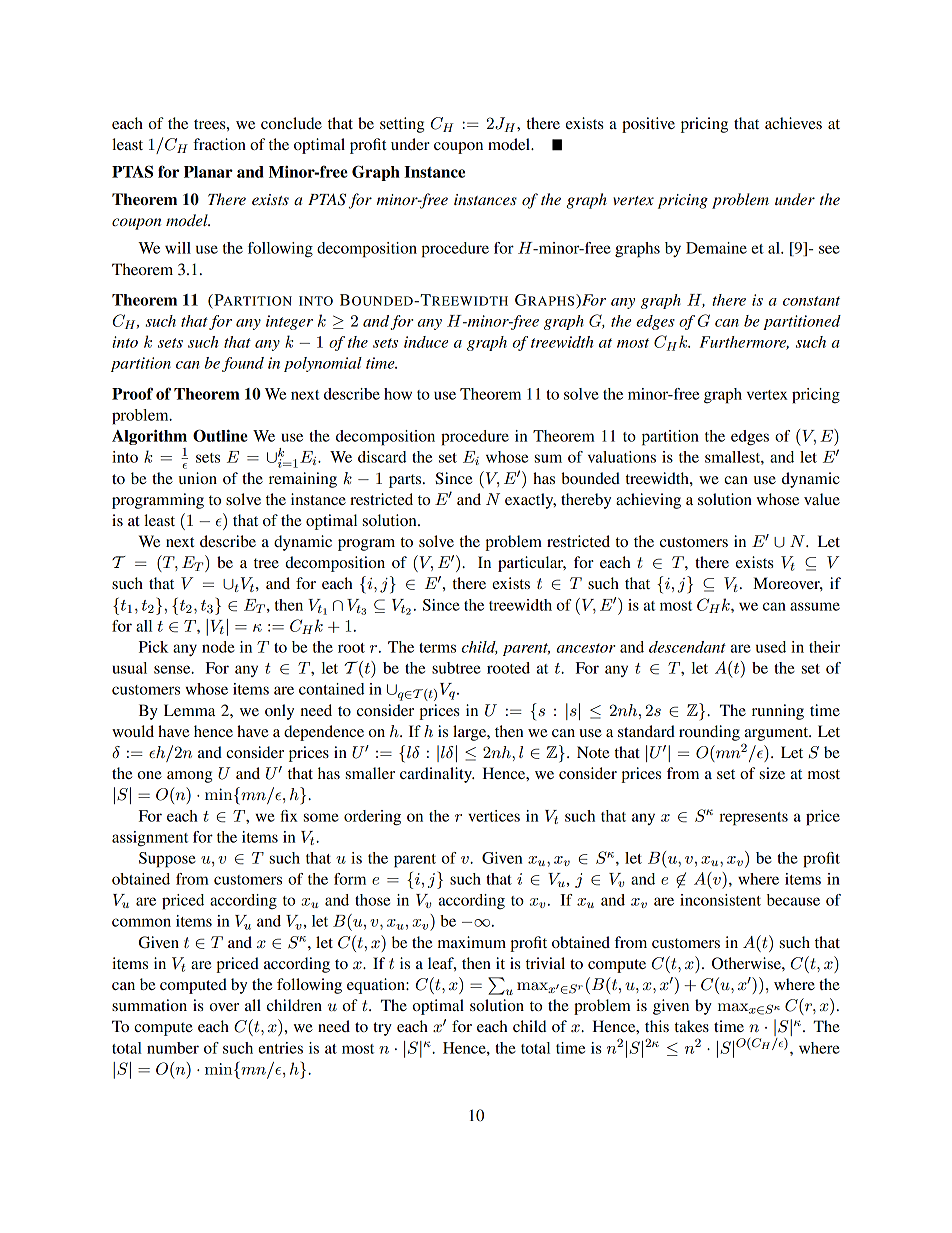  I want to click on takes, so click(692, 1026).
